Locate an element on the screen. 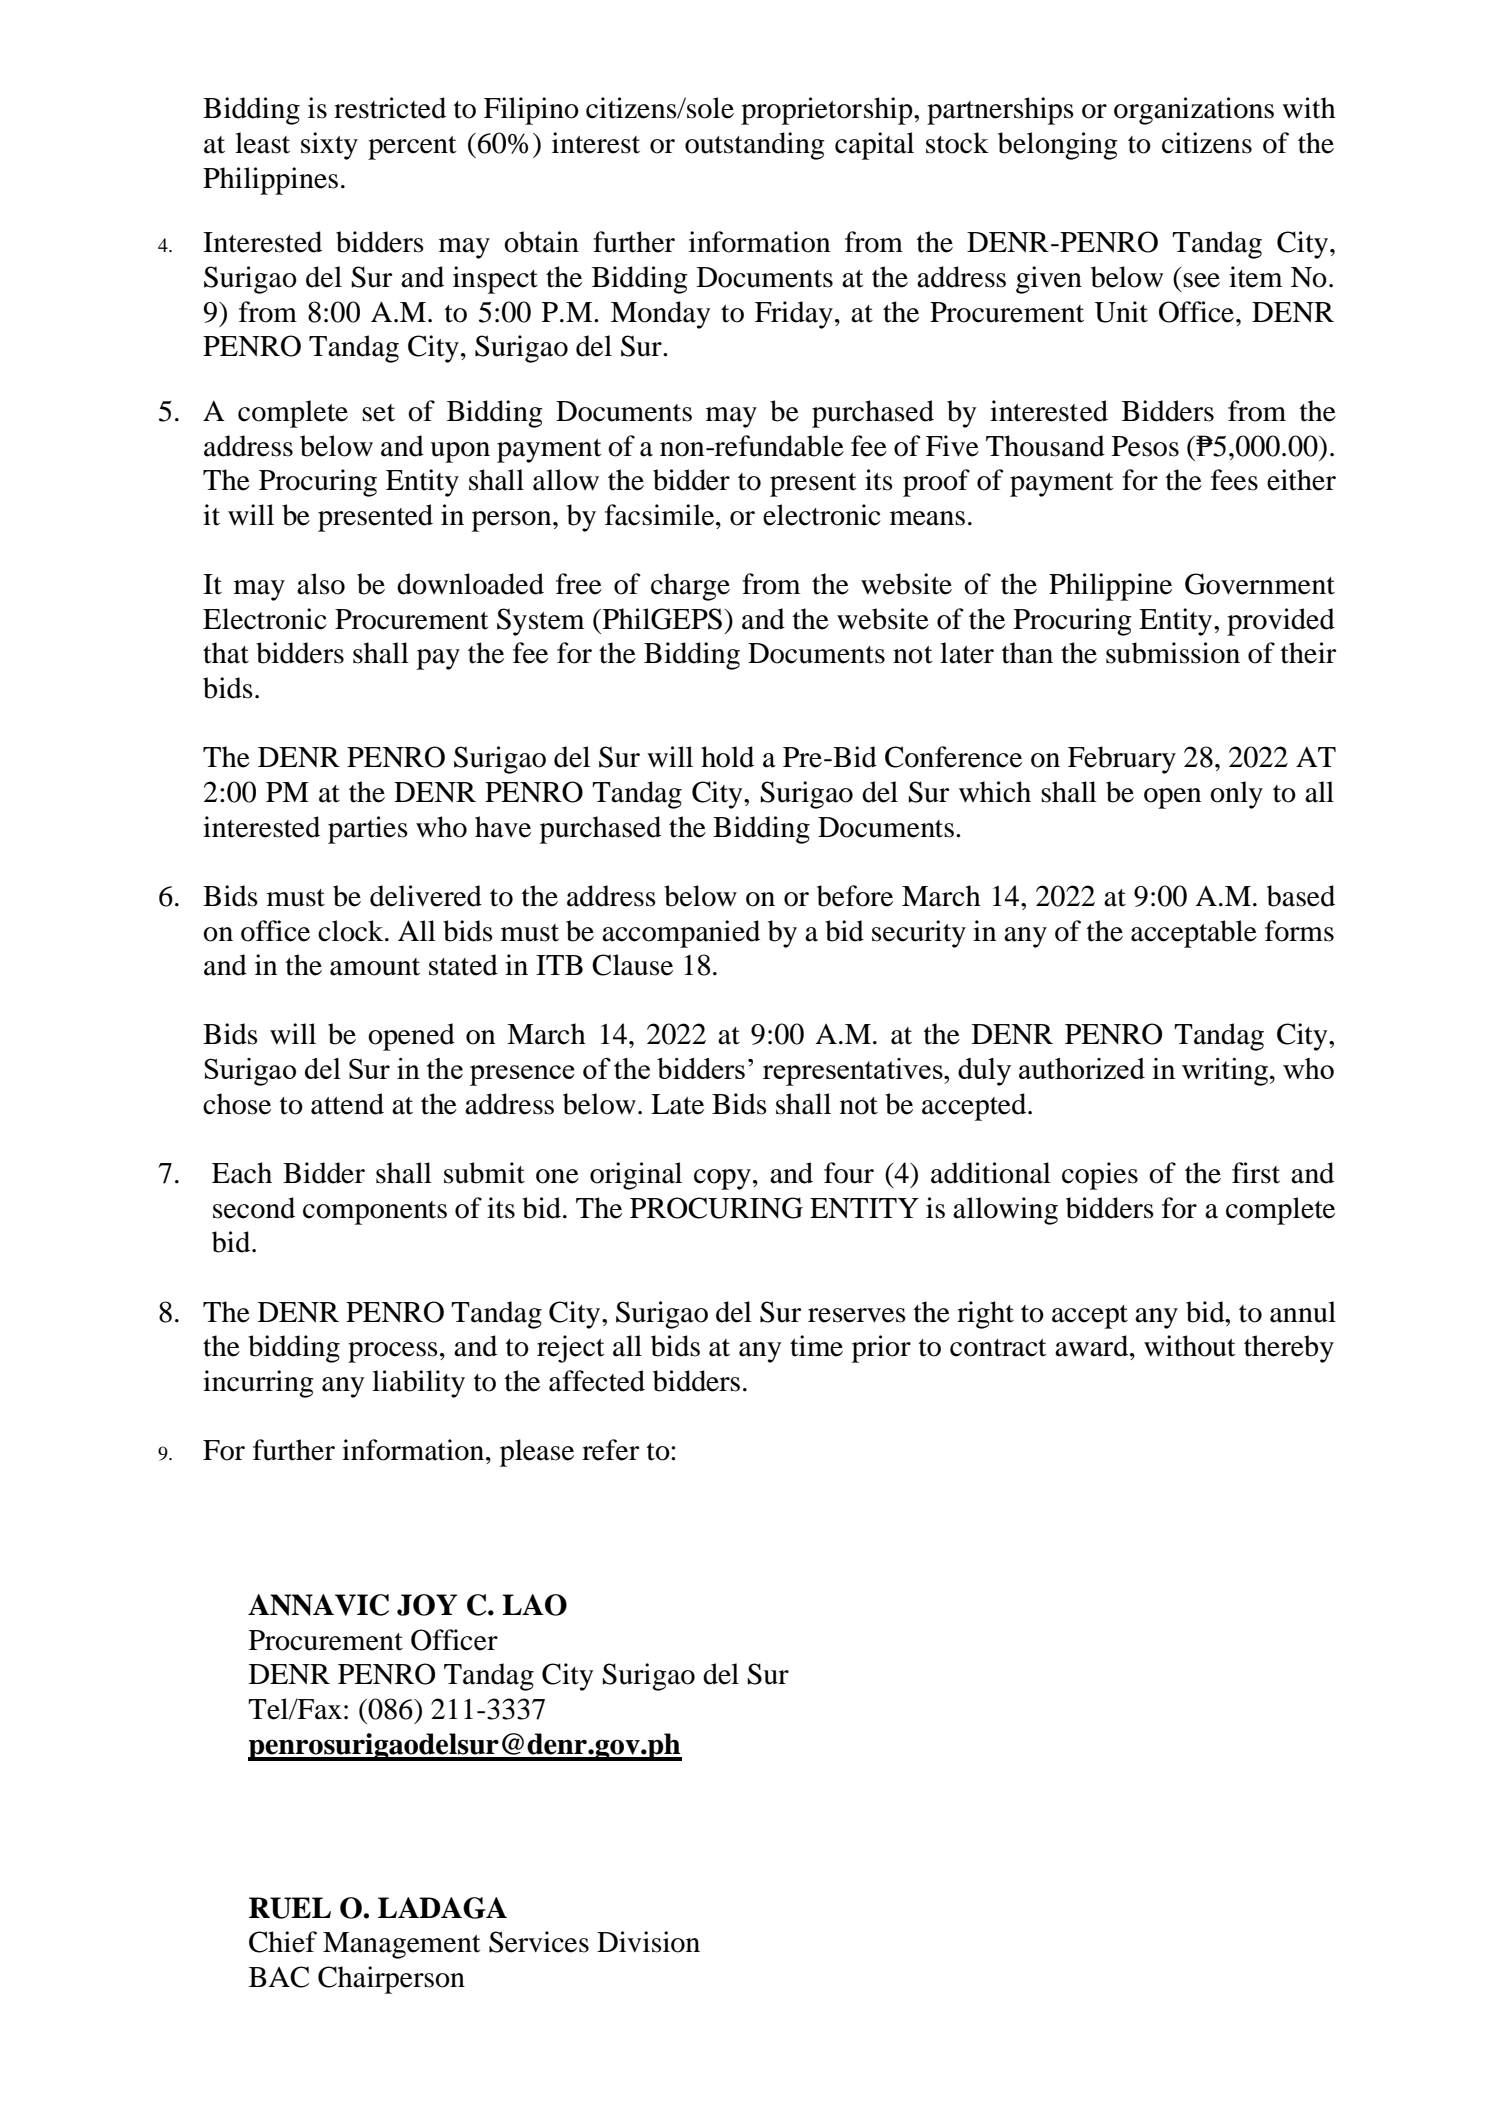  February is located at coordinates (1122, 760).
